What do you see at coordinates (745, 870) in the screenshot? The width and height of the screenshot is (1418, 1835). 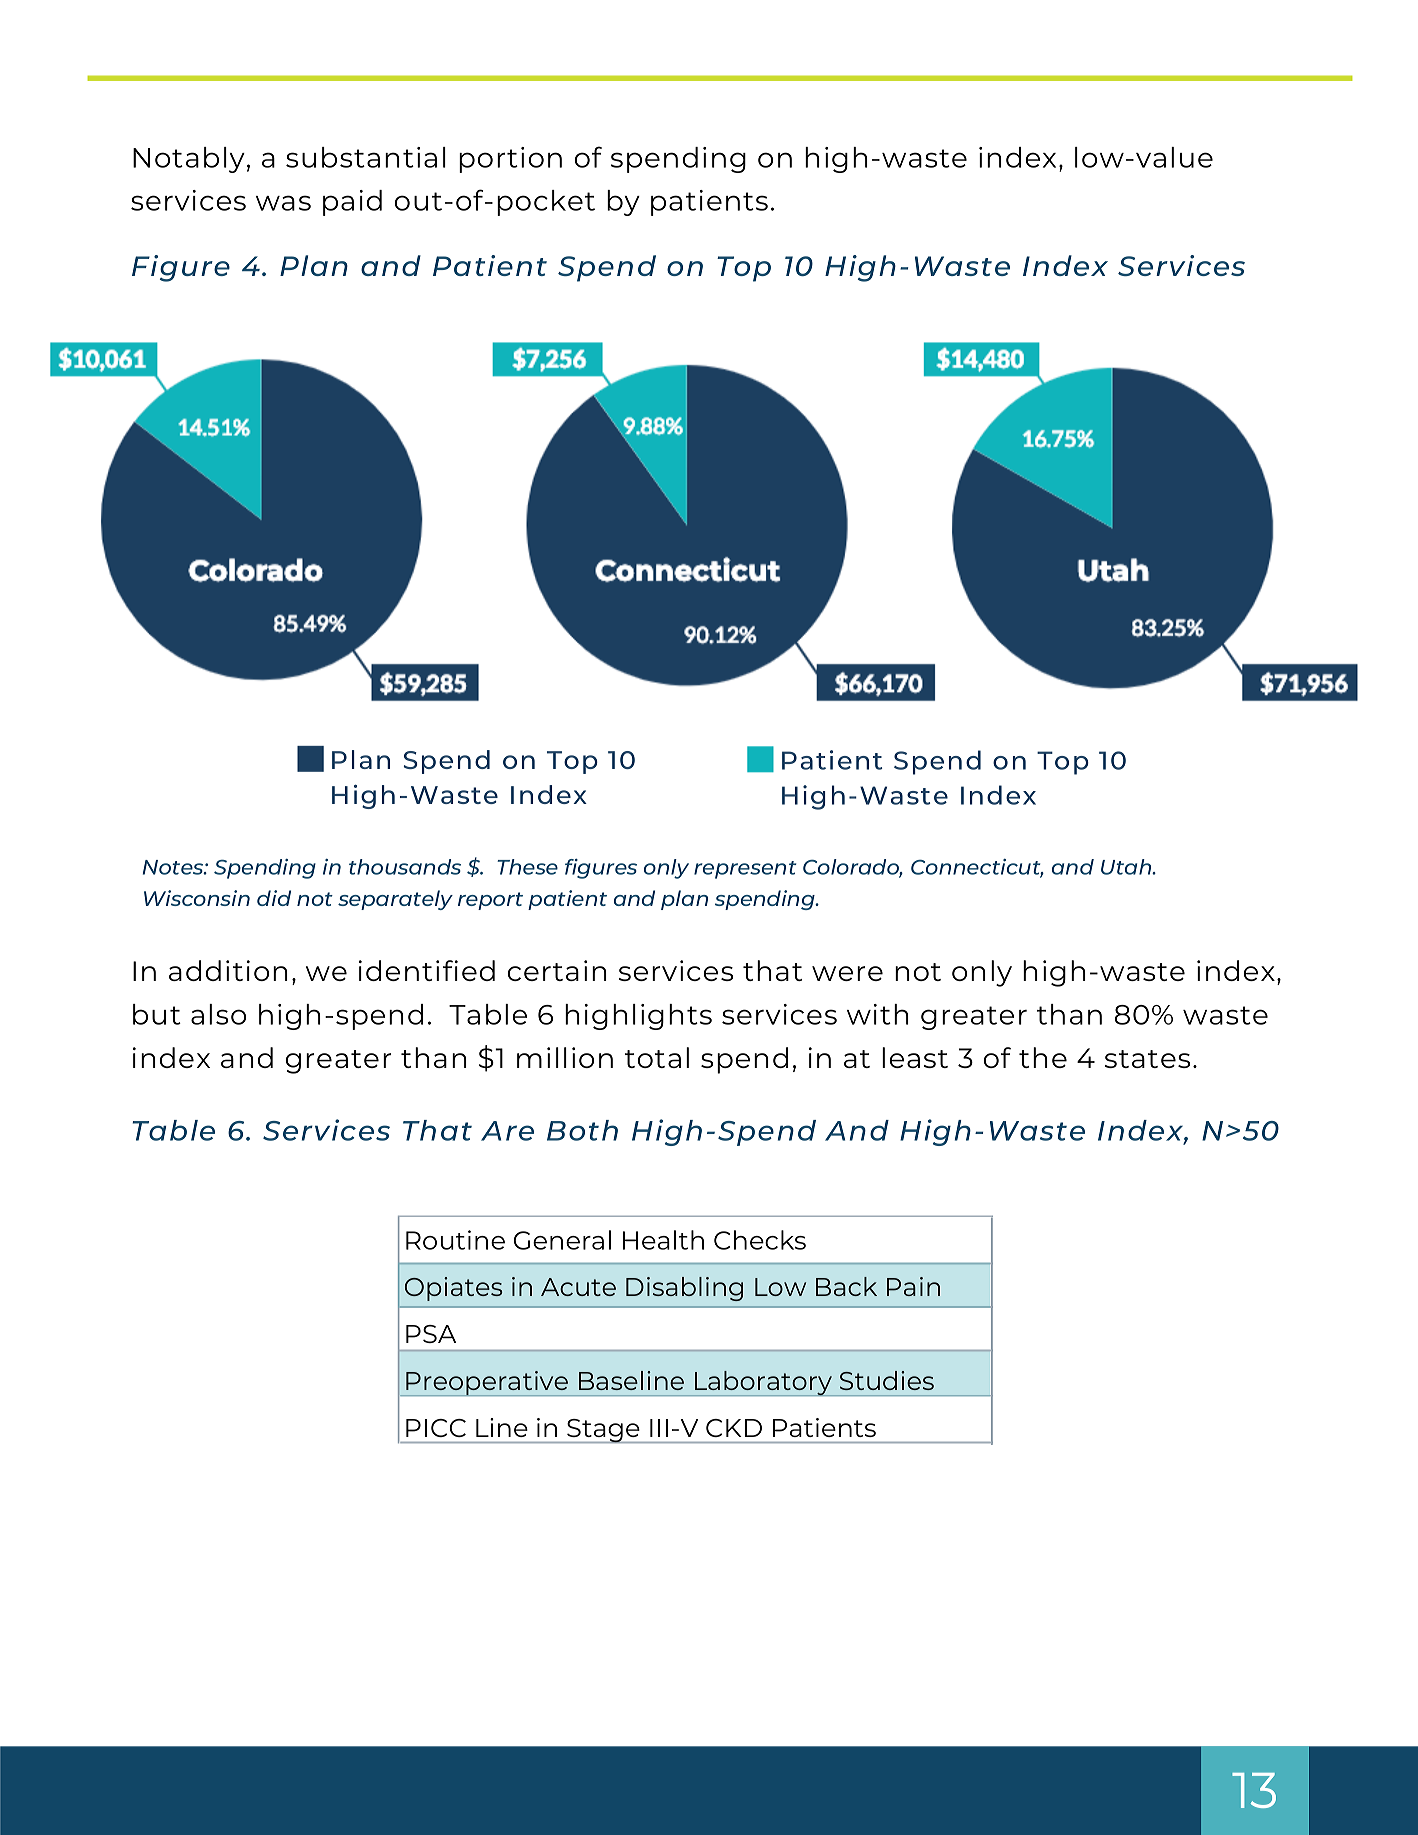 I see `represent` at bounding box center [745, 870].
